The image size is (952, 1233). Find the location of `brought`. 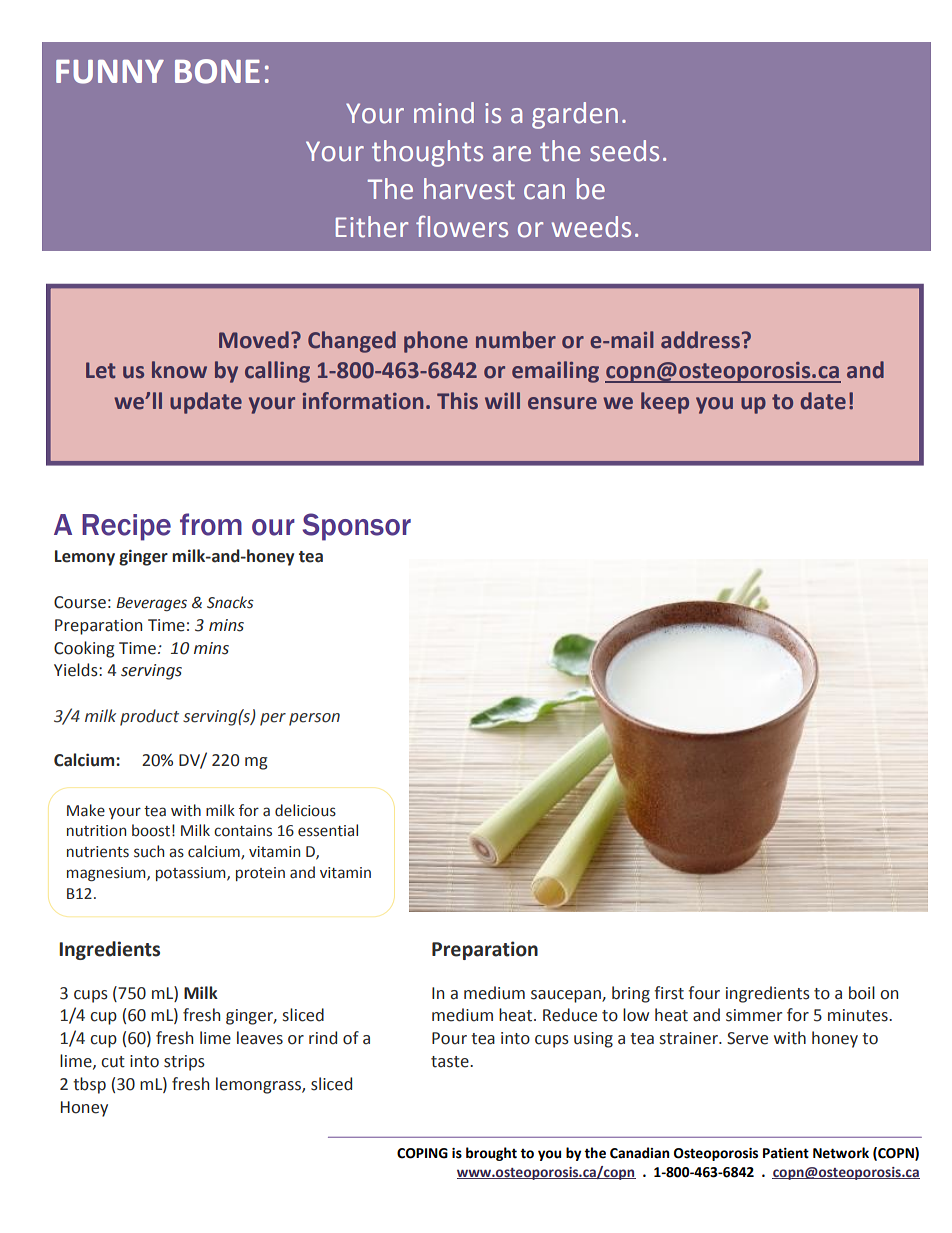

brought is located at coordinates (491, 1154).
